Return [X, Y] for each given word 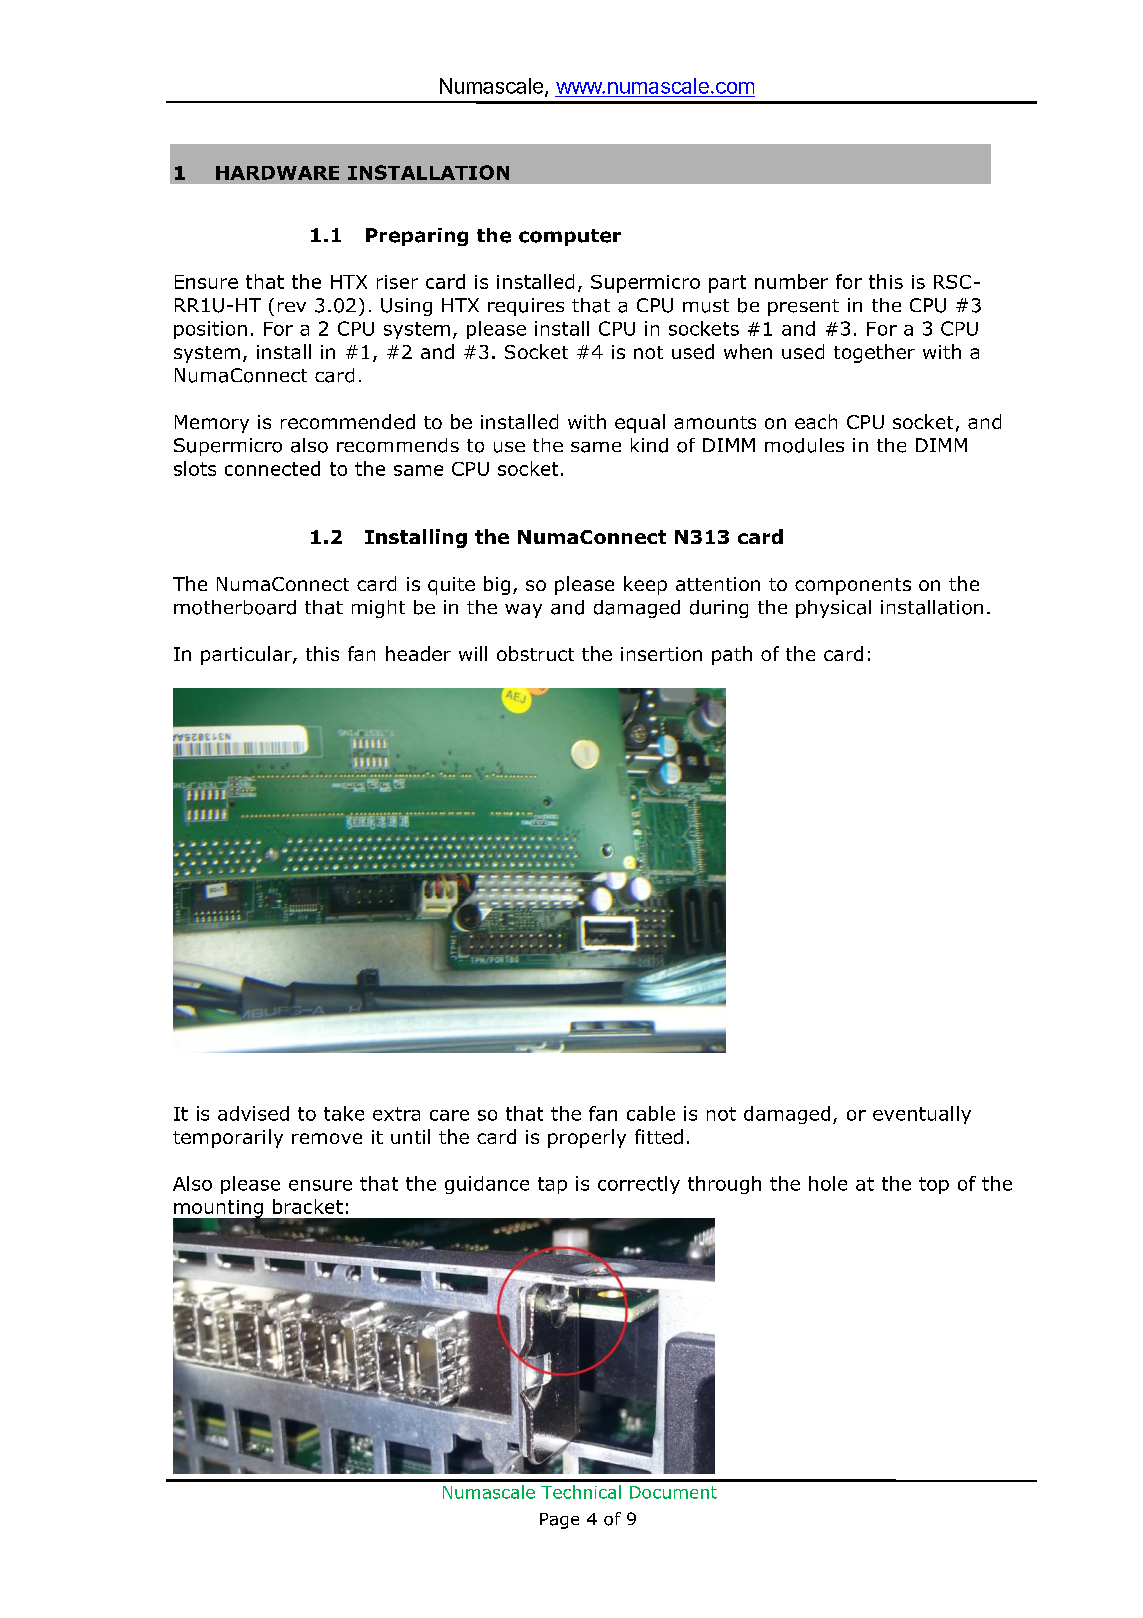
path [732, 655]
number [791, 281]
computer [570, 237]
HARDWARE [277, 173]
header [418, 653]
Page [559, 1521]
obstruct [535, 653]
